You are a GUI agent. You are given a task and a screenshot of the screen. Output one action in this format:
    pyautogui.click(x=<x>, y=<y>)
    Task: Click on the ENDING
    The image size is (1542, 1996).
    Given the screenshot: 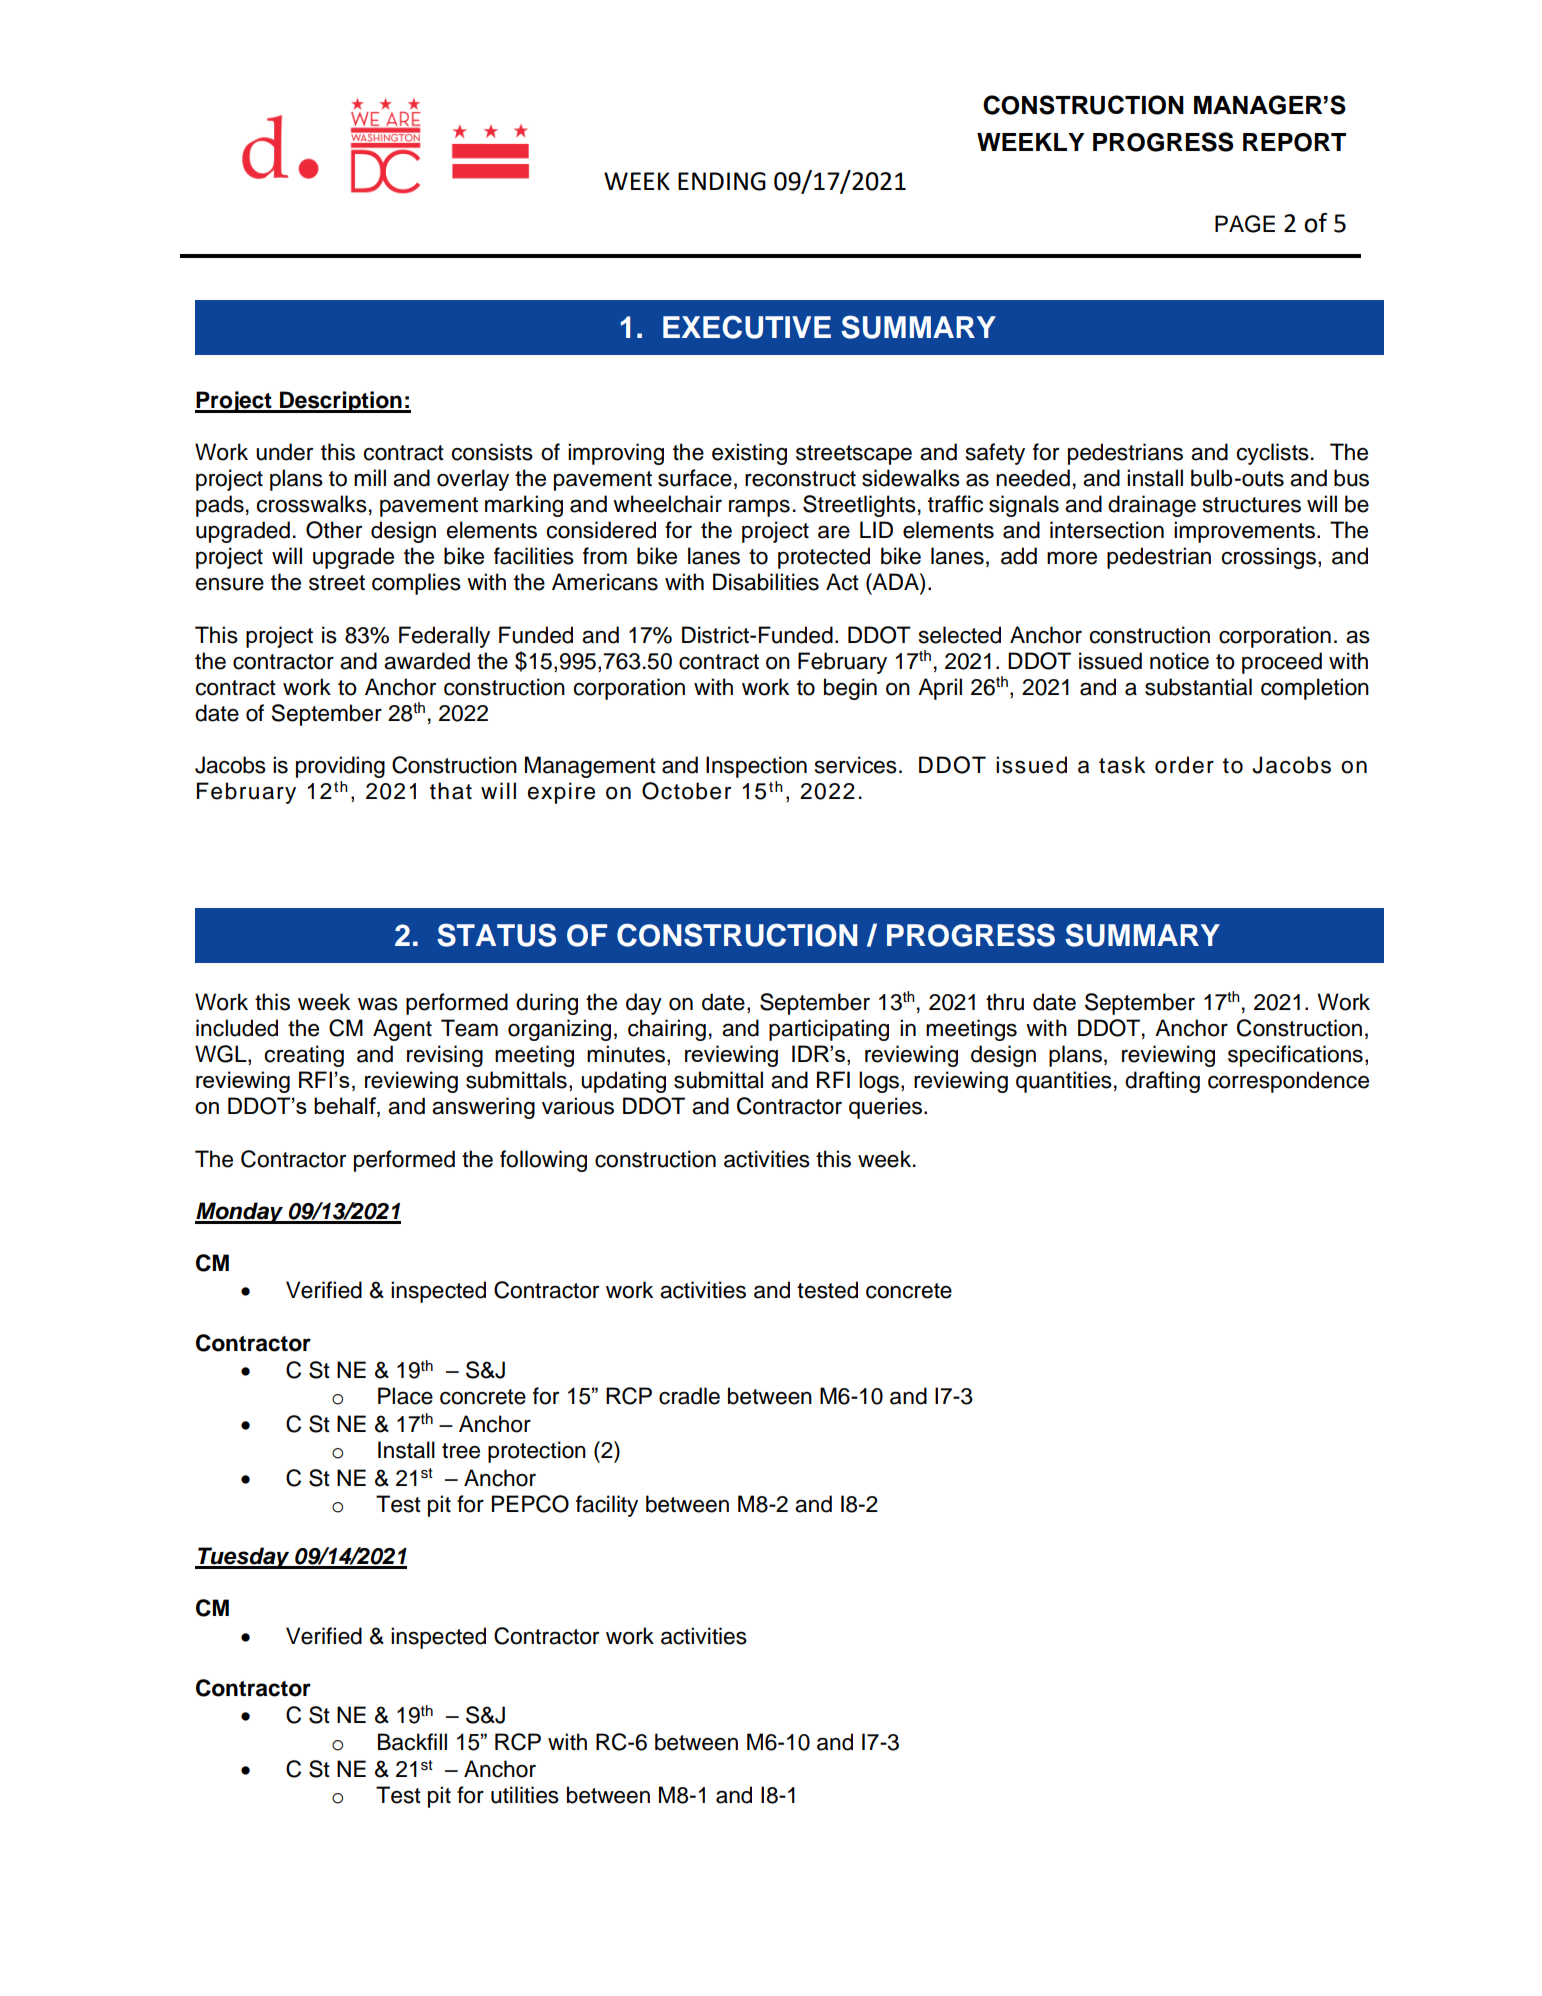 What is the action you would take?
    pyautogui.click(x=722, y=181)
